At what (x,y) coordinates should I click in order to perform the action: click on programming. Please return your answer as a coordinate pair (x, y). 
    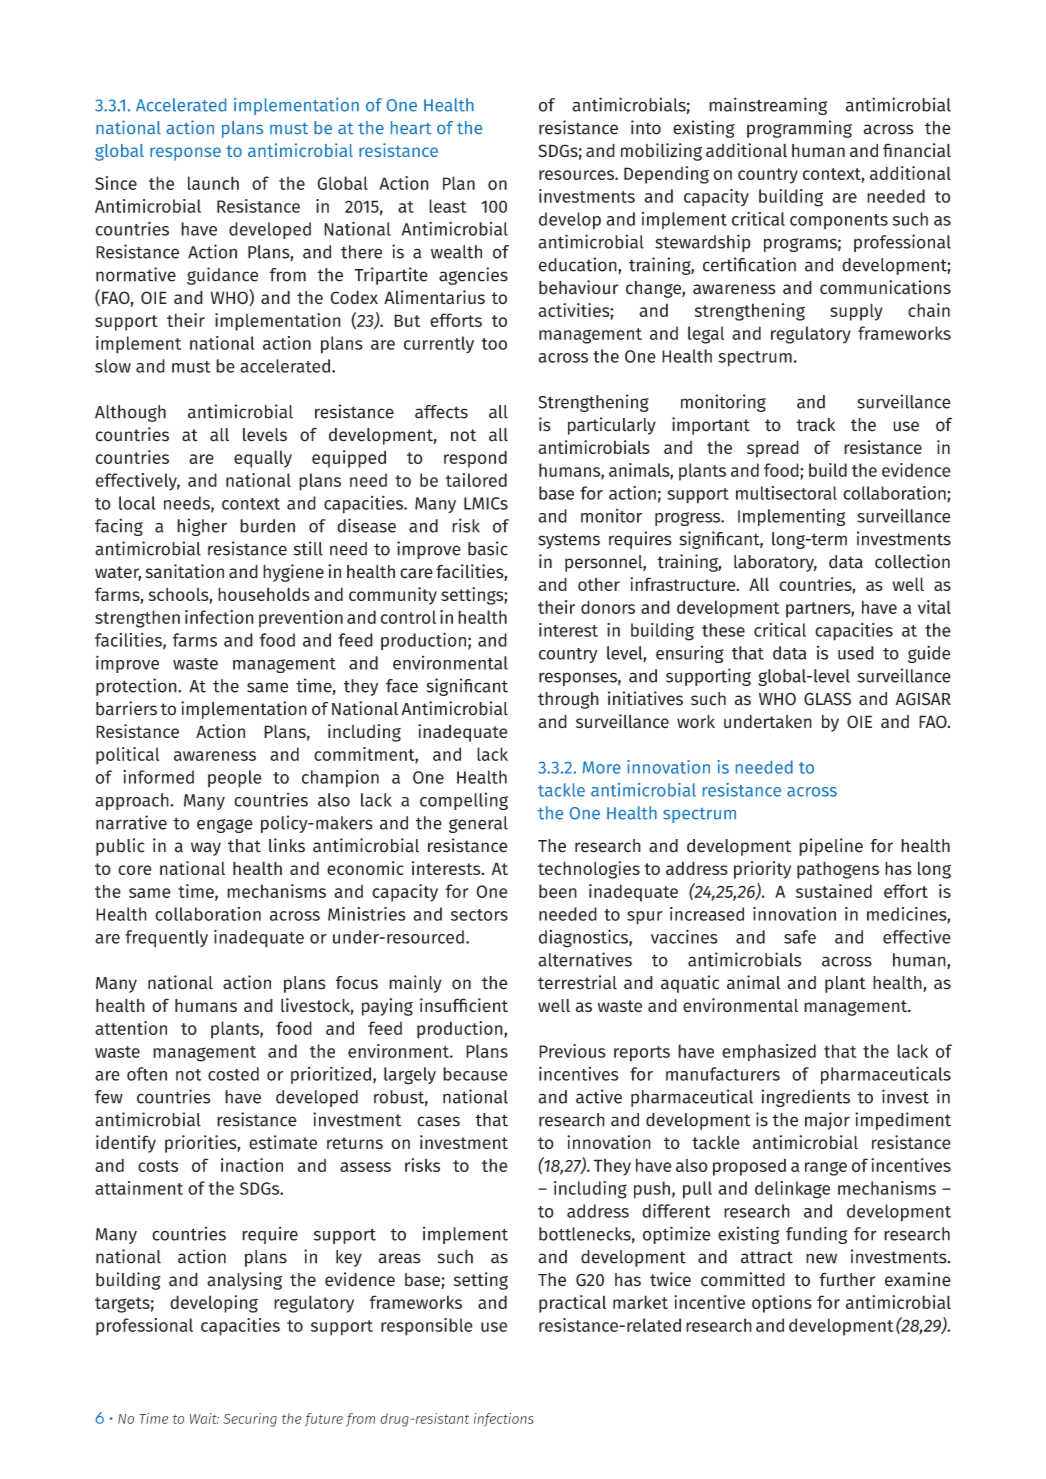
    Looking at the image, I should click on (799, 129).
